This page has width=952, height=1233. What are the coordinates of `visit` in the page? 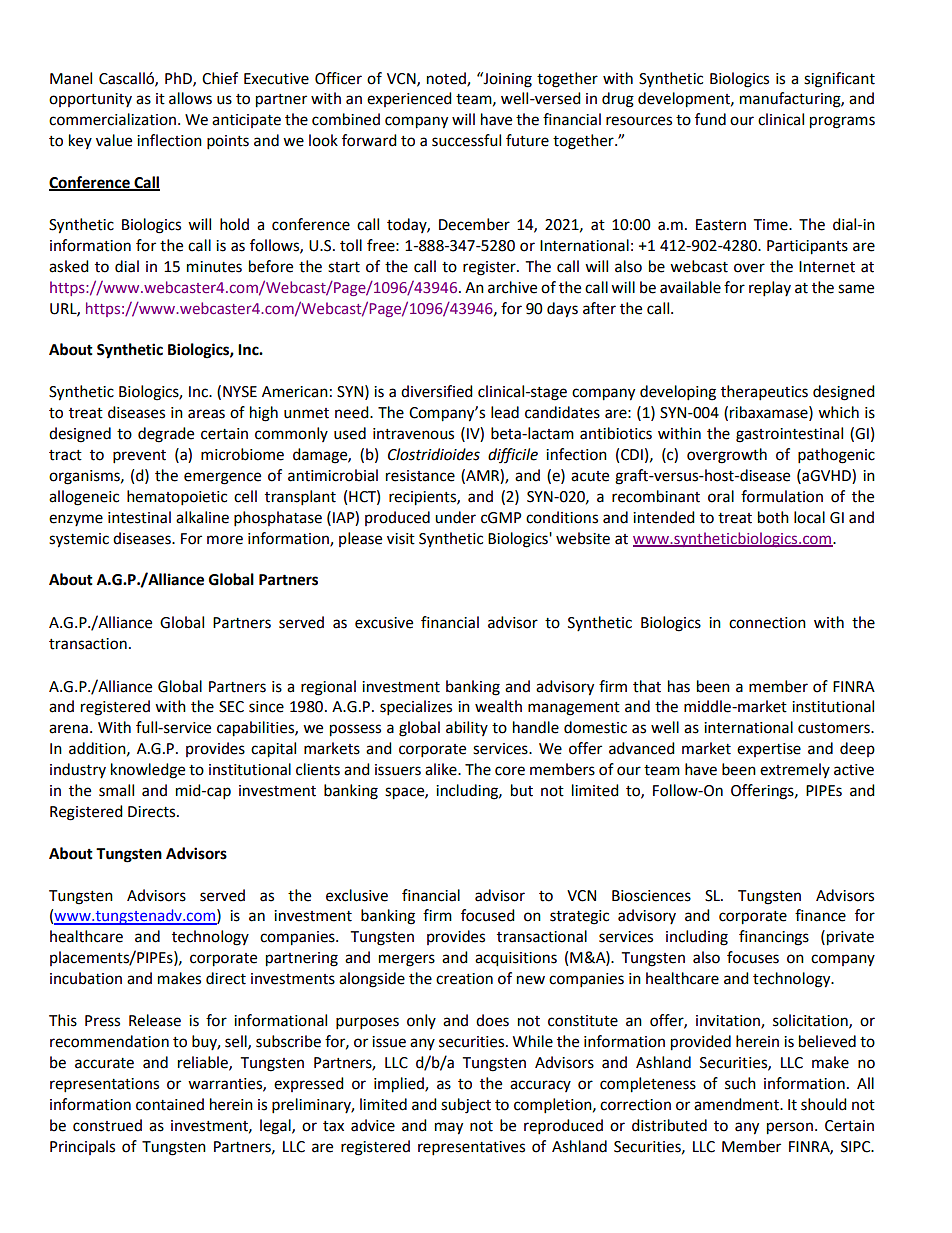 It's located at (401, 539).
